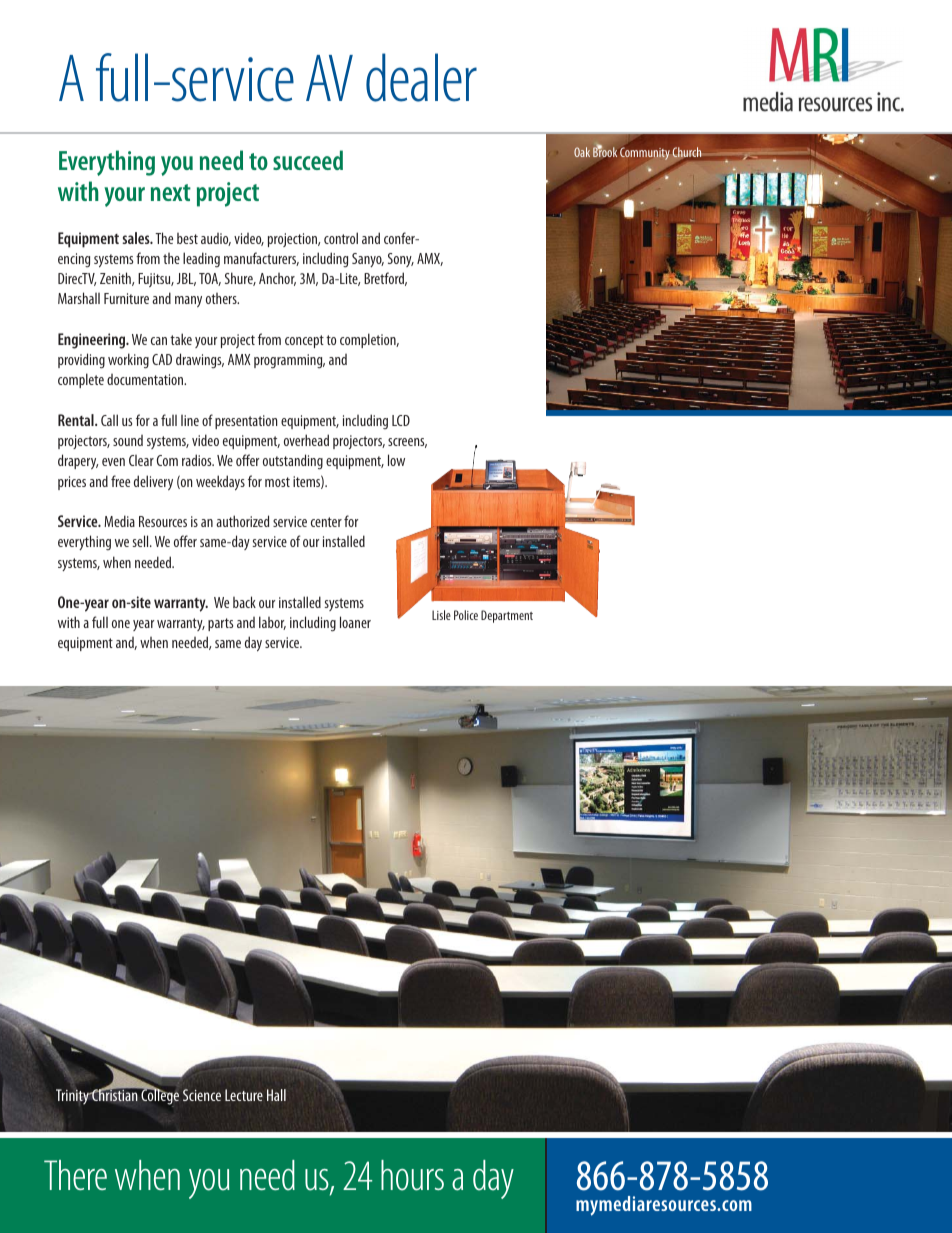 The image size is (952, 1233). What do you see at coordinates (396, 460) in the document?
I see `low` at bounding box center [396, 460].
